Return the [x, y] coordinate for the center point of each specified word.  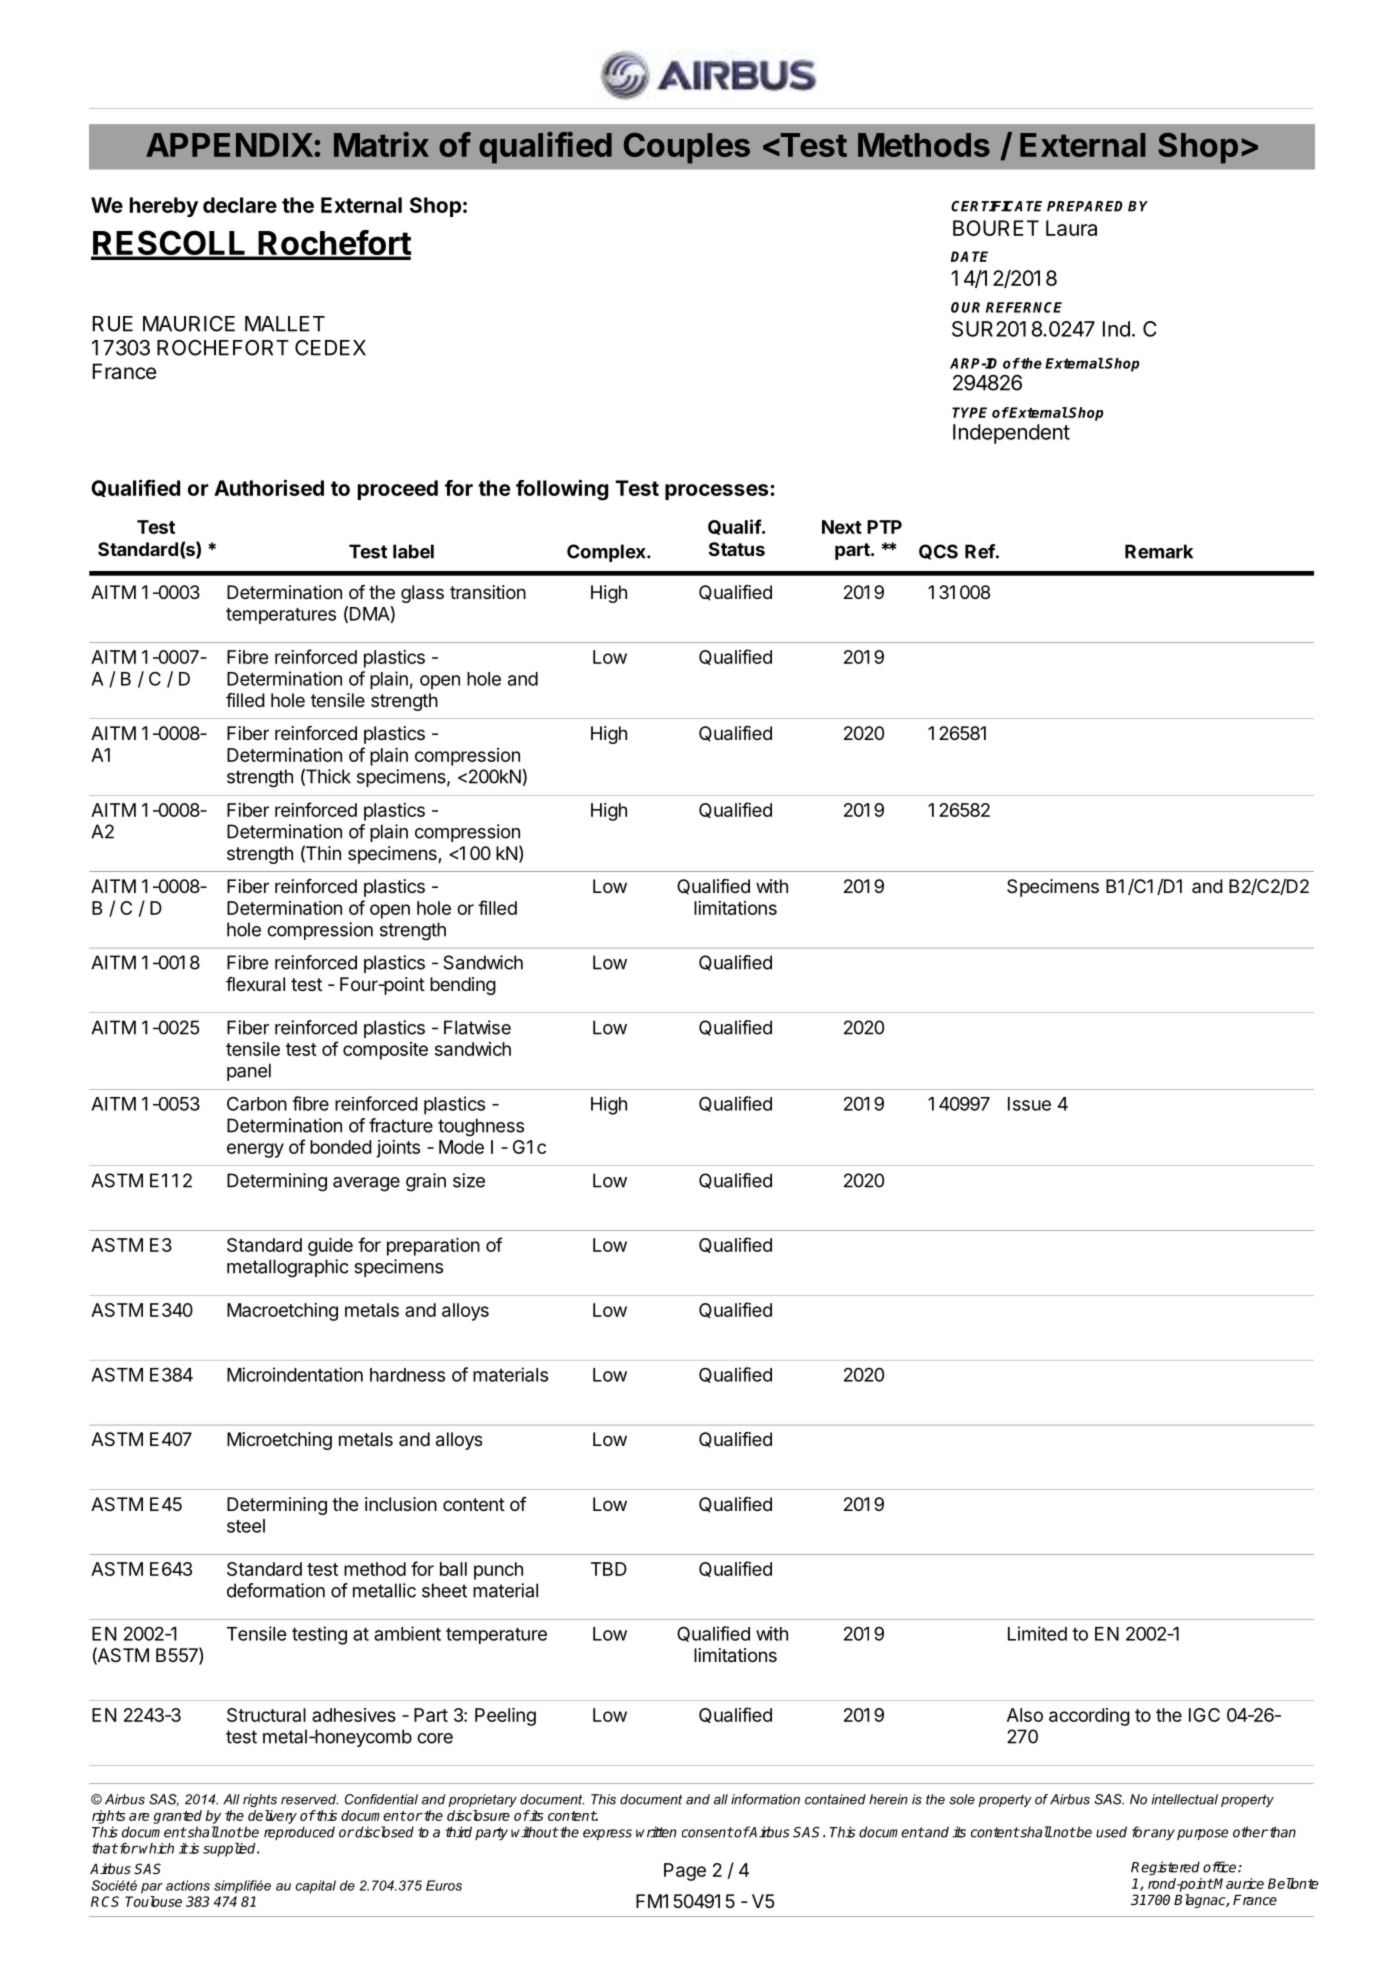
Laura [1071, 228]
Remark [1159, 551]
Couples [687, 148]
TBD [609, 1569]
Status [737, 549]
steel [246, 1526]
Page [685, 1872]
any [1162, 1834]
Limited [1037, 1633]
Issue [1029, 1104]
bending [463, 986]
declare [240, 205]
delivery [272, 1817]
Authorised [269, 487]
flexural [255, 983]
